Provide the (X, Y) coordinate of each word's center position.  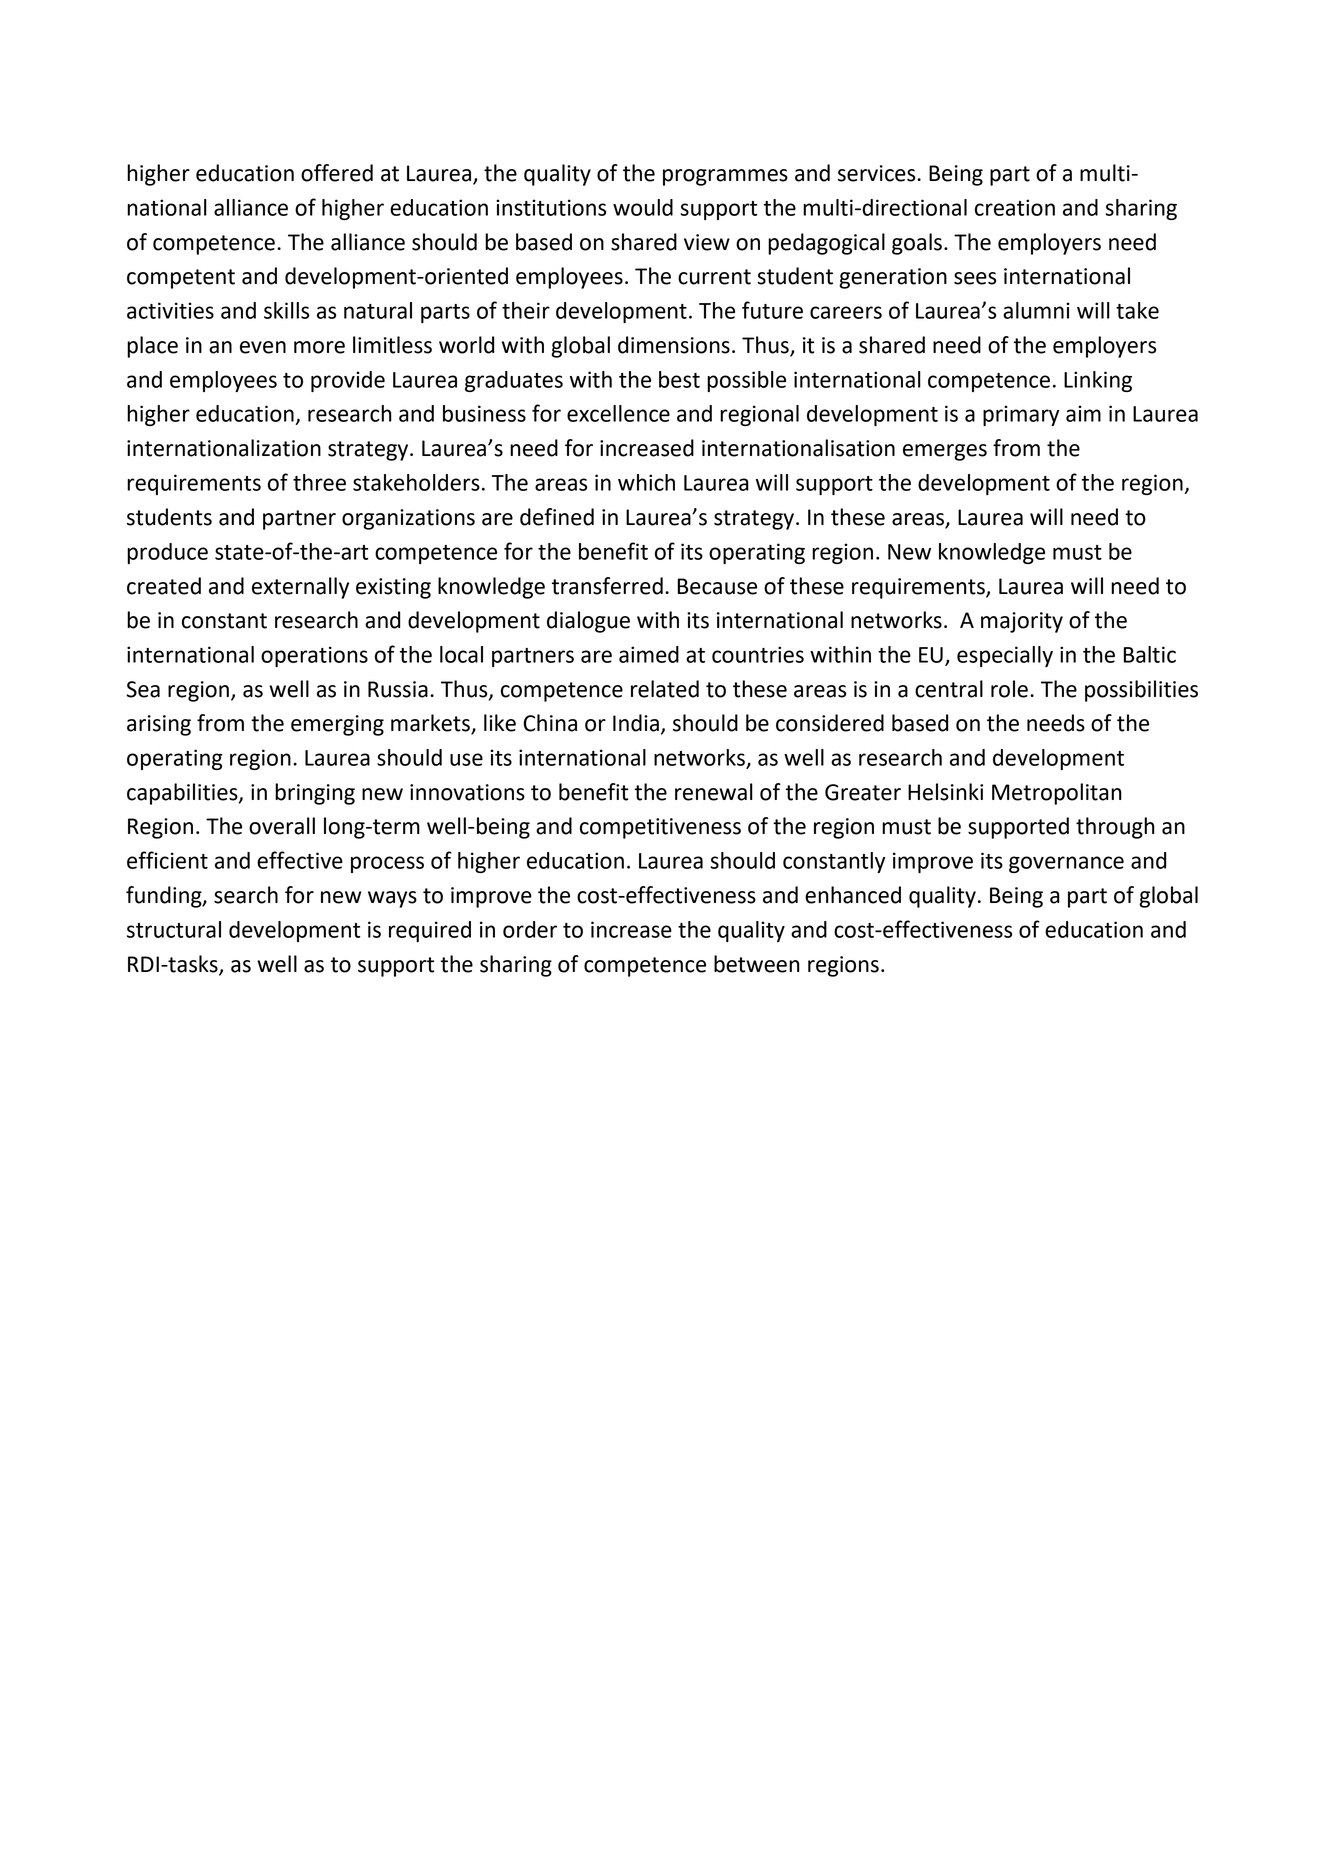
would (643, 207)
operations (314, 656)
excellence (618, 413)
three (319, 482)
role (1009, 689)
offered (337, 173)
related (665, 689)
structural (174, 929)
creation (1015, 207)
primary (1021, 415)
